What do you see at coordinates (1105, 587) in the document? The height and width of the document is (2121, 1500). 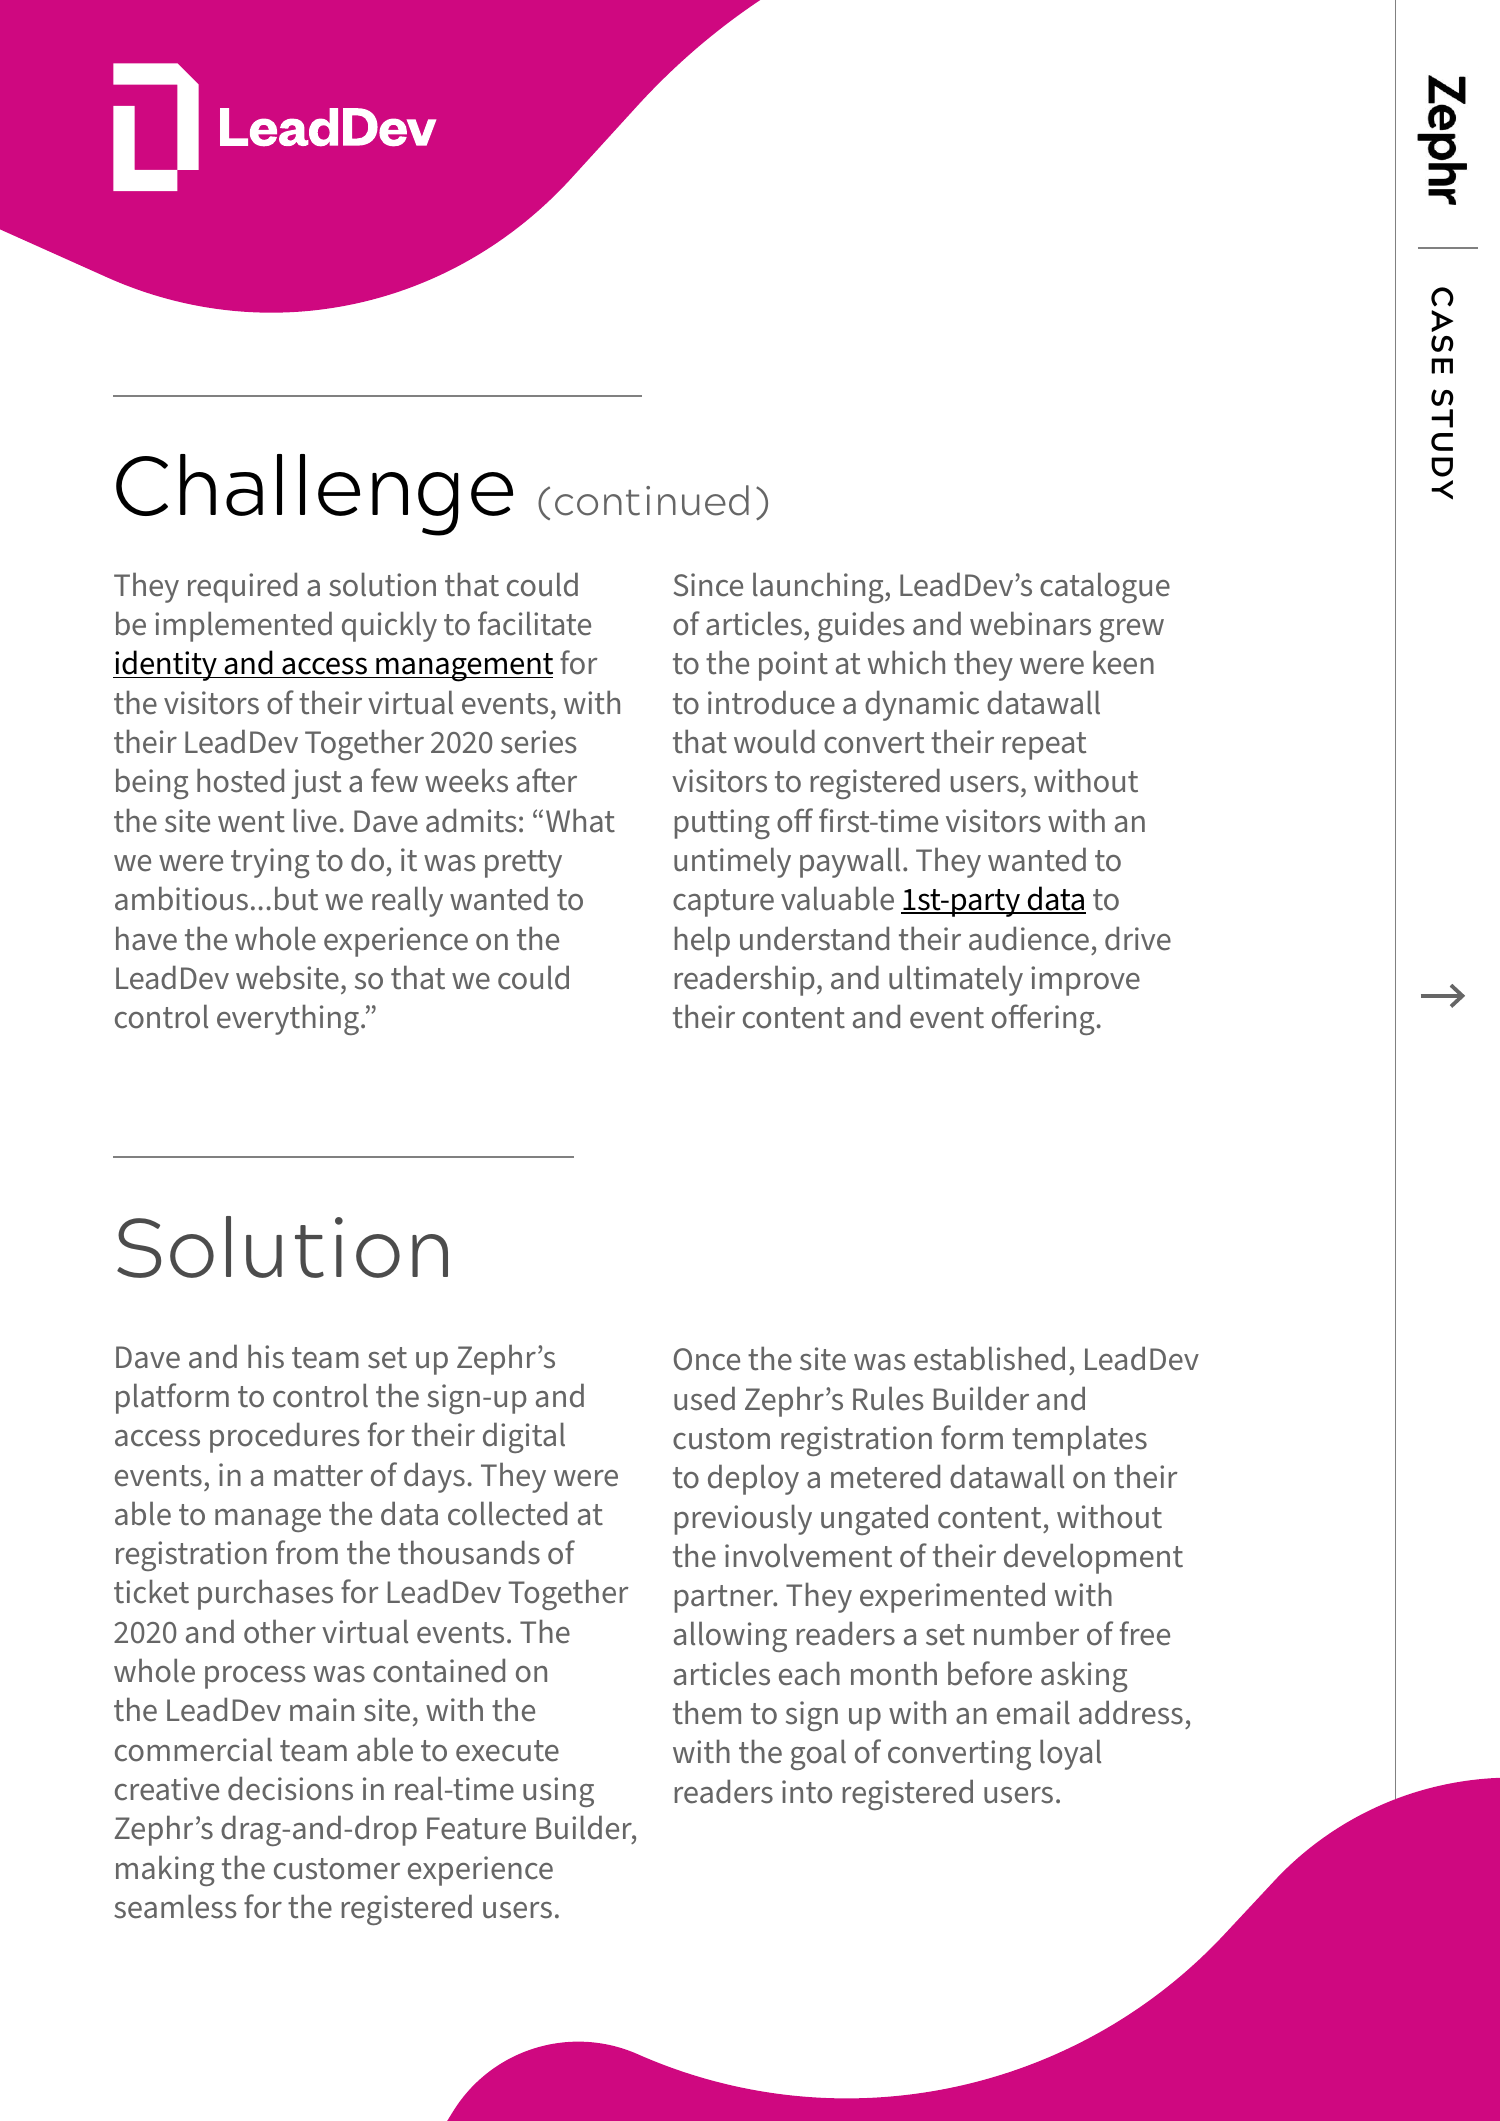 I see `catalogue` at bounding box center [1105, 587].
